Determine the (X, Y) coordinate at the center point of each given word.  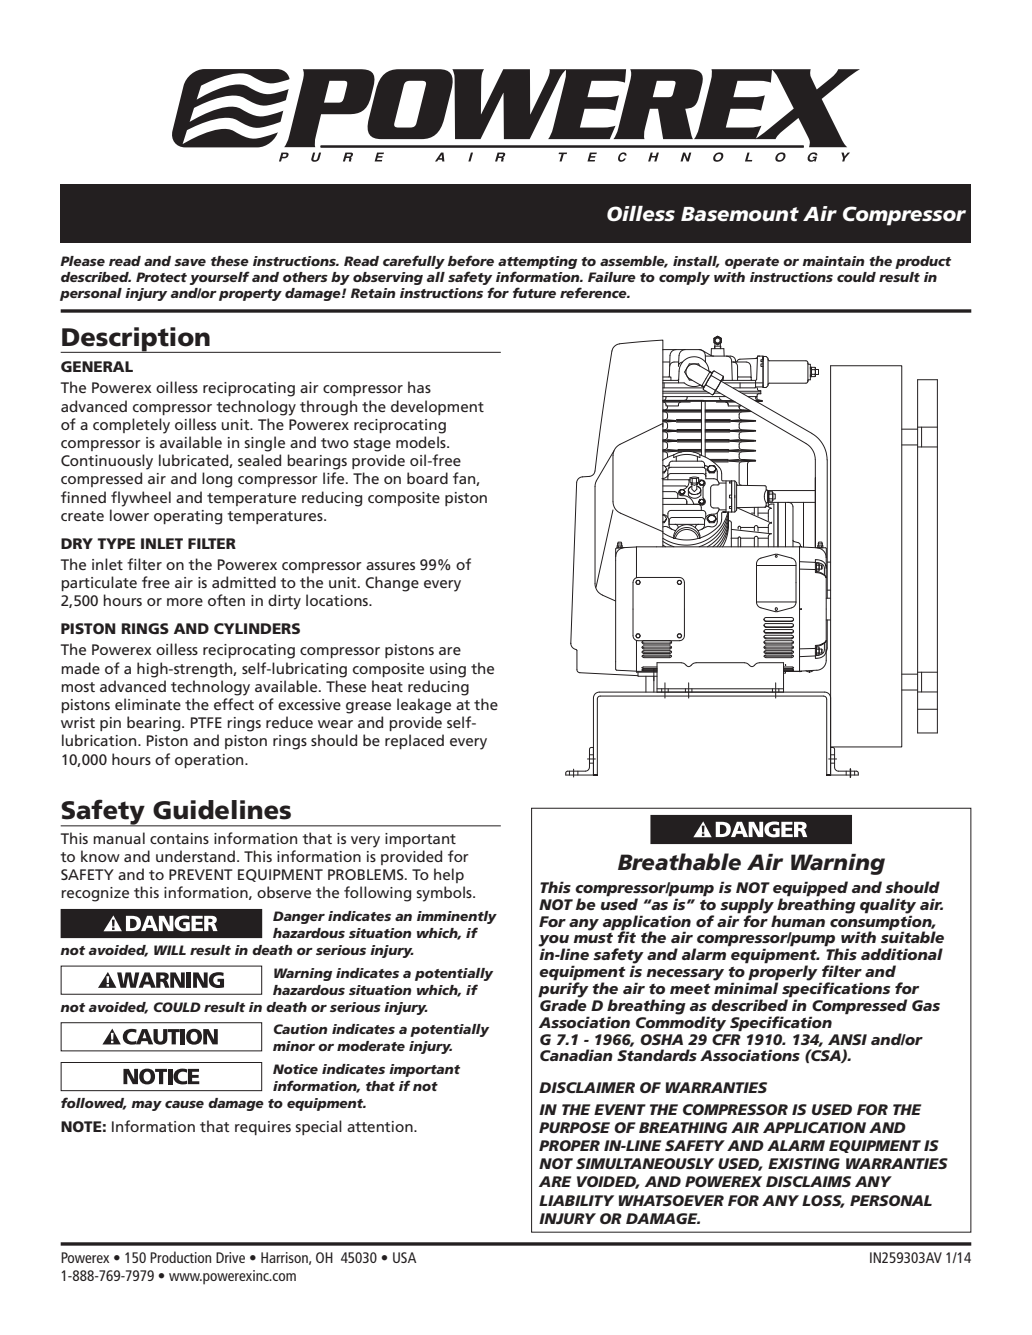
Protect (161, 277)
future (534, 292)
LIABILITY (576, 1200)
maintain (833, 261)
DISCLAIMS (808, 1181)
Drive (230, 1257)
